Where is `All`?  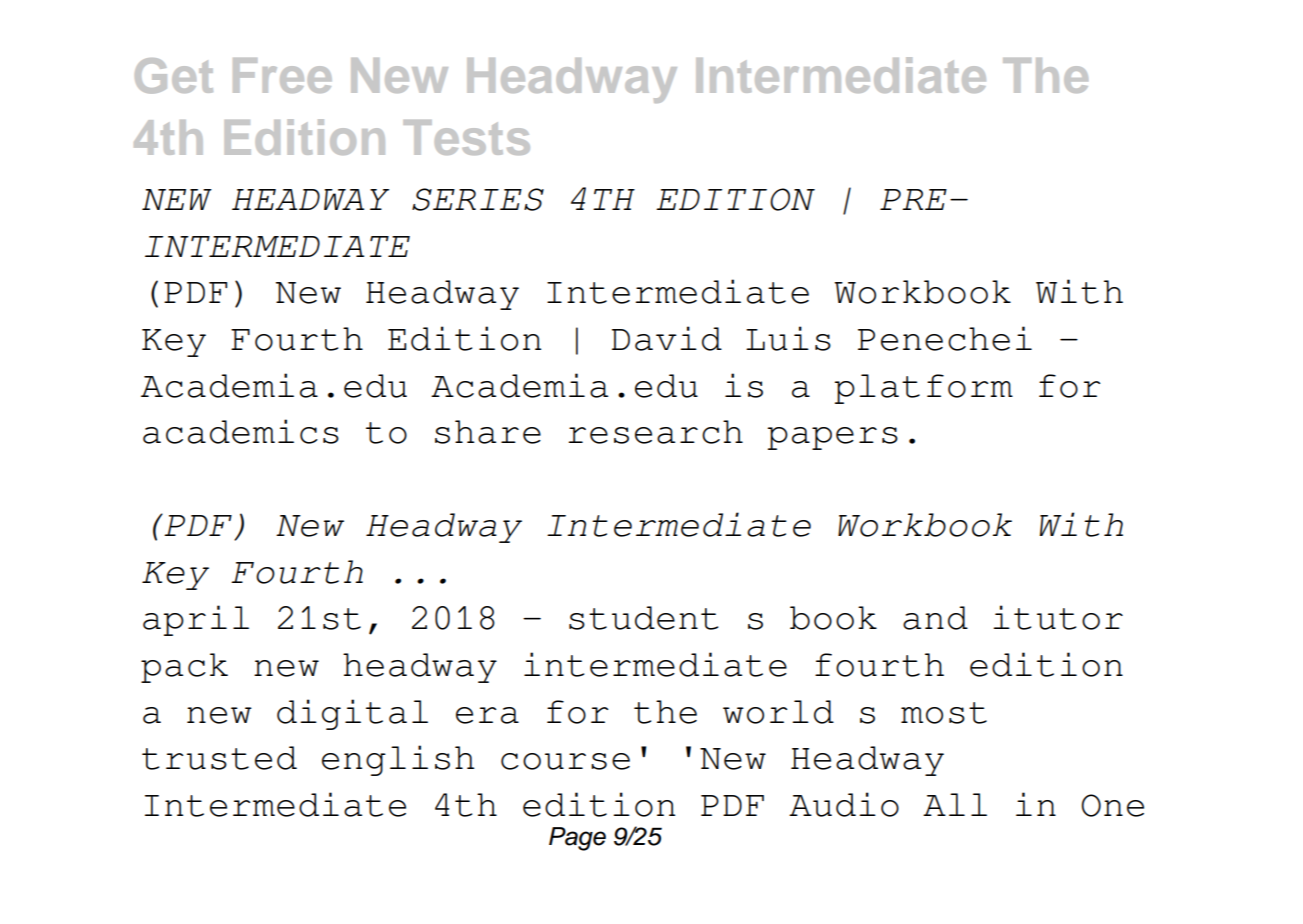 All is located at coordinates (955, 804).
